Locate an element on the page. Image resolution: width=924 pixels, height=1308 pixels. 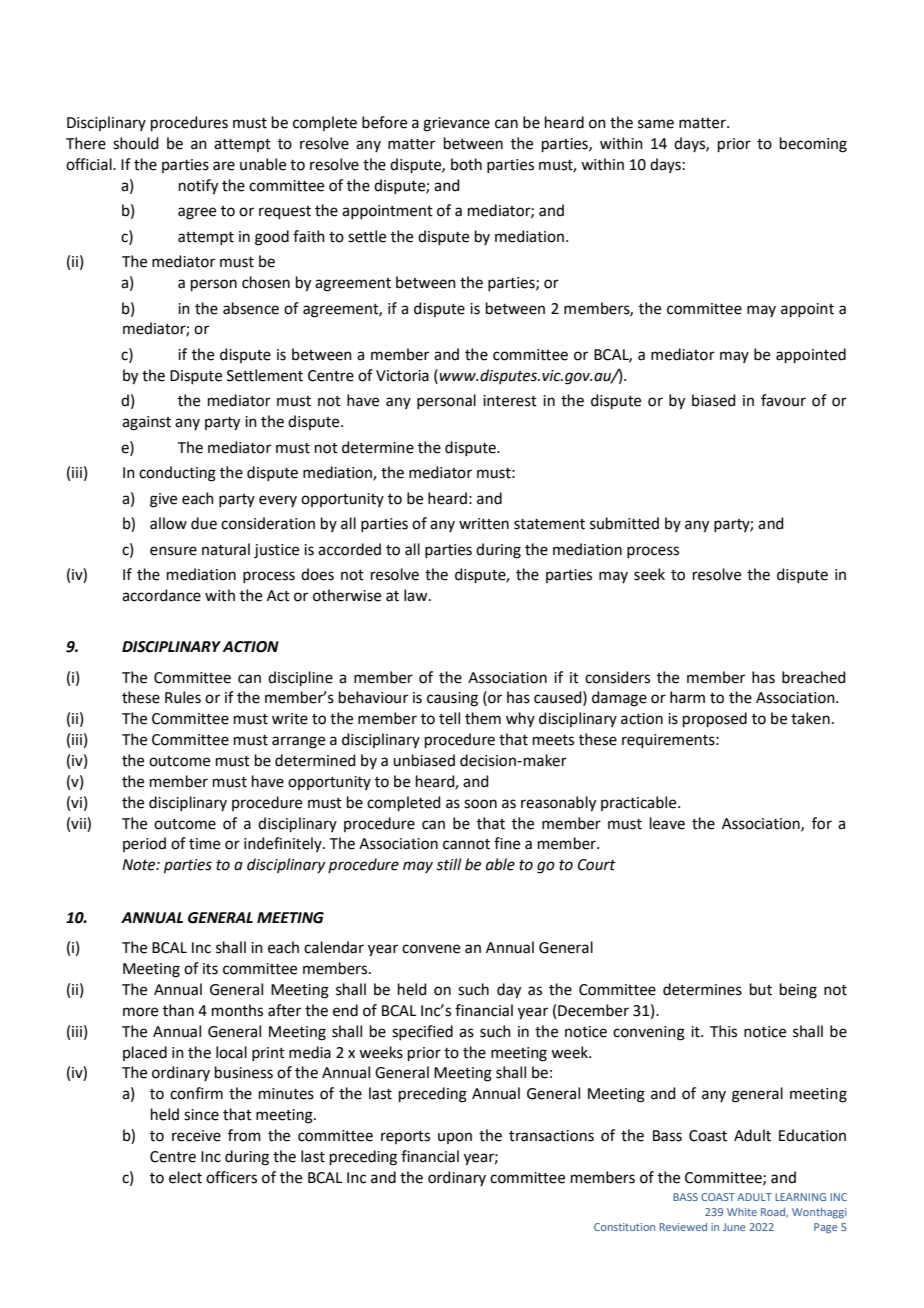
Rules is located at coordinates (183, 697).
